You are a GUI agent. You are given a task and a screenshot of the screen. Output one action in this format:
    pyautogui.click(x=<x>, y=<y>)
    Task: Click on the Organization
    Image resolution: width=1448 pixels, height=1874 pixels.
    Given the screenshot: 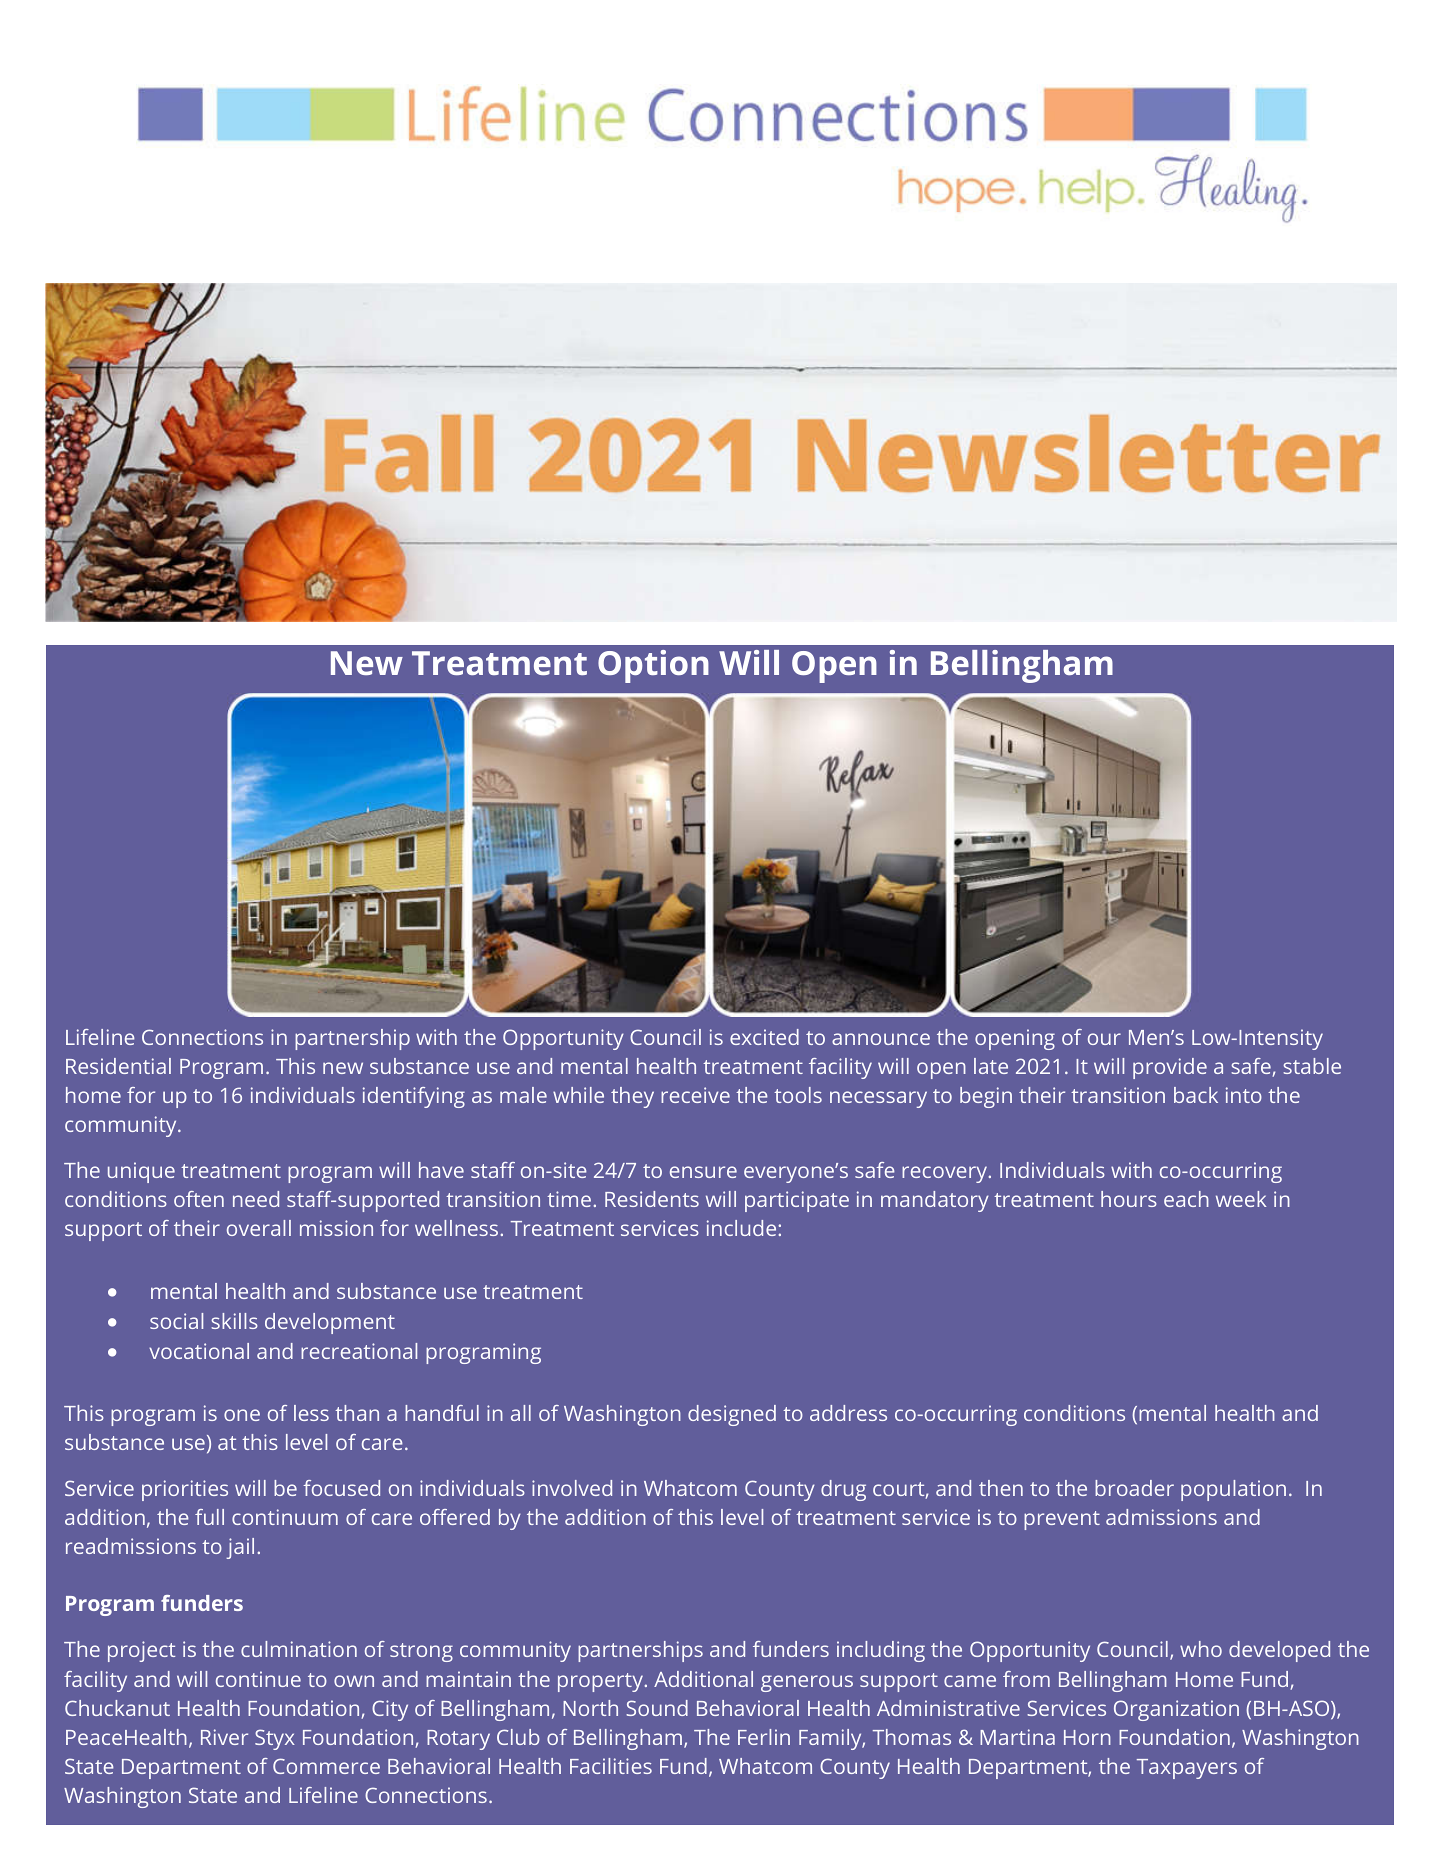 What is the action you would take?
    pyautogui.click(x=1176, y=1710)
